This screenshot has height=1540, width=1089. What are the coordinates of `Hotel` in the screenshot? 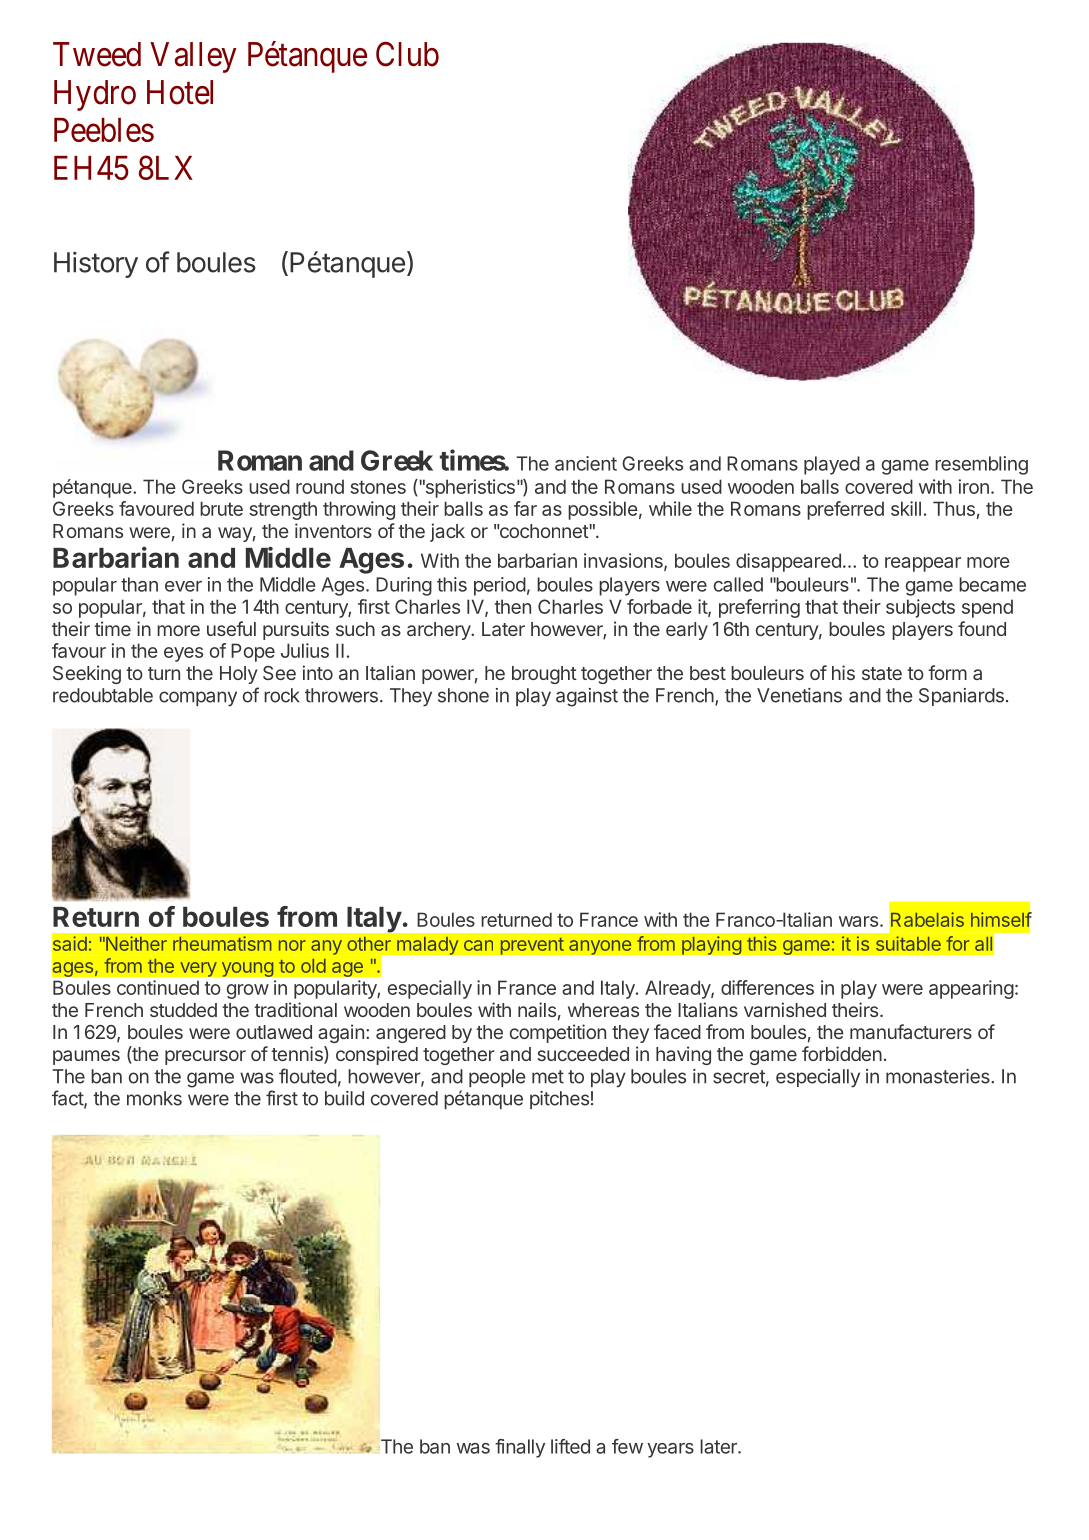 It's located at (180, 92).
